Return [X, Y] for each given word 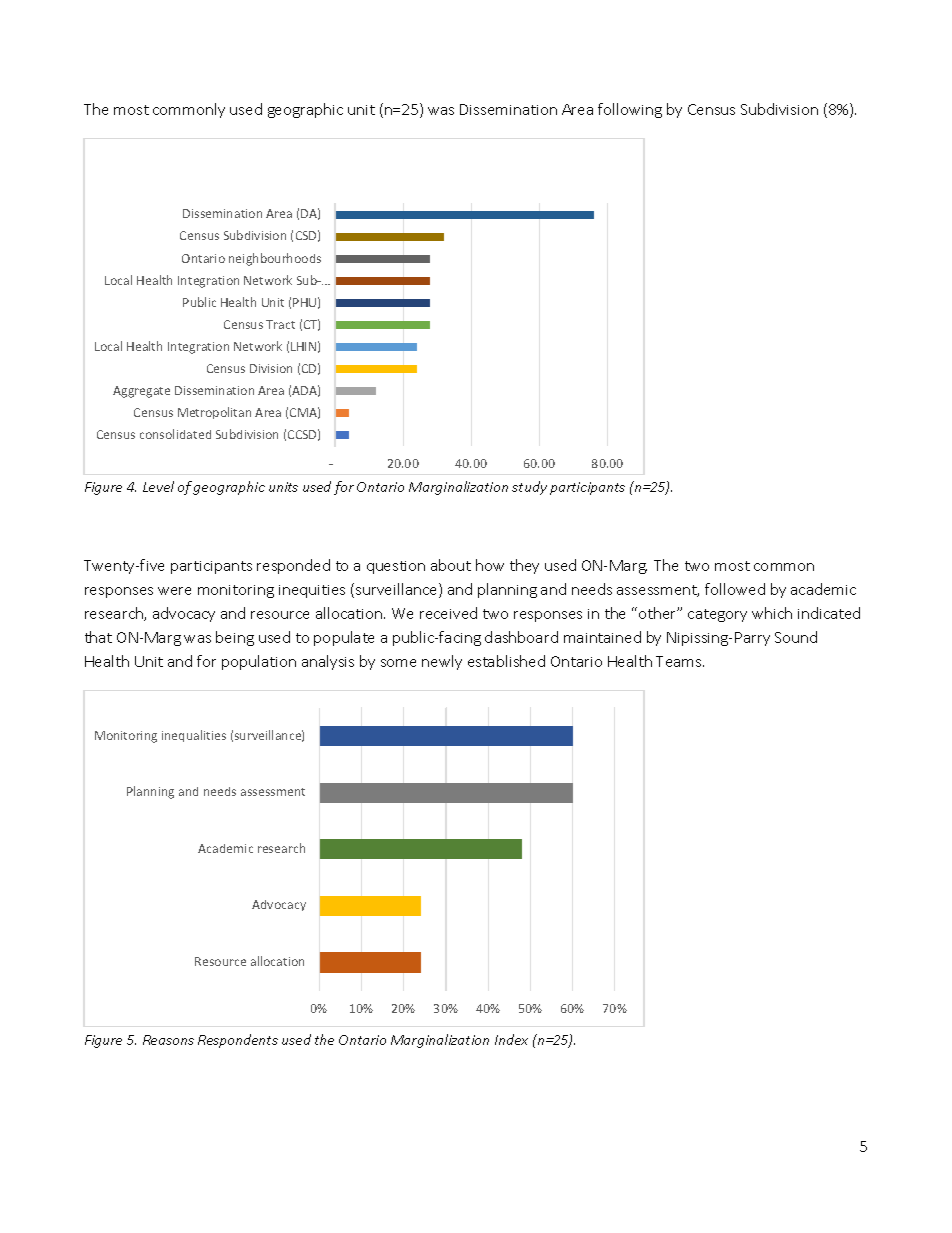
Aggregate [141, 392]
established [506, 661]
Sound [796, 637]
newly [442, 662]
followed [735, 589]
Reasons [168, 1040]
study [529, 488]
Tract [280, 324]
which [772, 613]
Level [158, 486]
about [451, 565]
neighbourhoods [275, 259]
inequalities [194, 736]
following [630, 110]
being [235, 638]
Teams [680, 661]
